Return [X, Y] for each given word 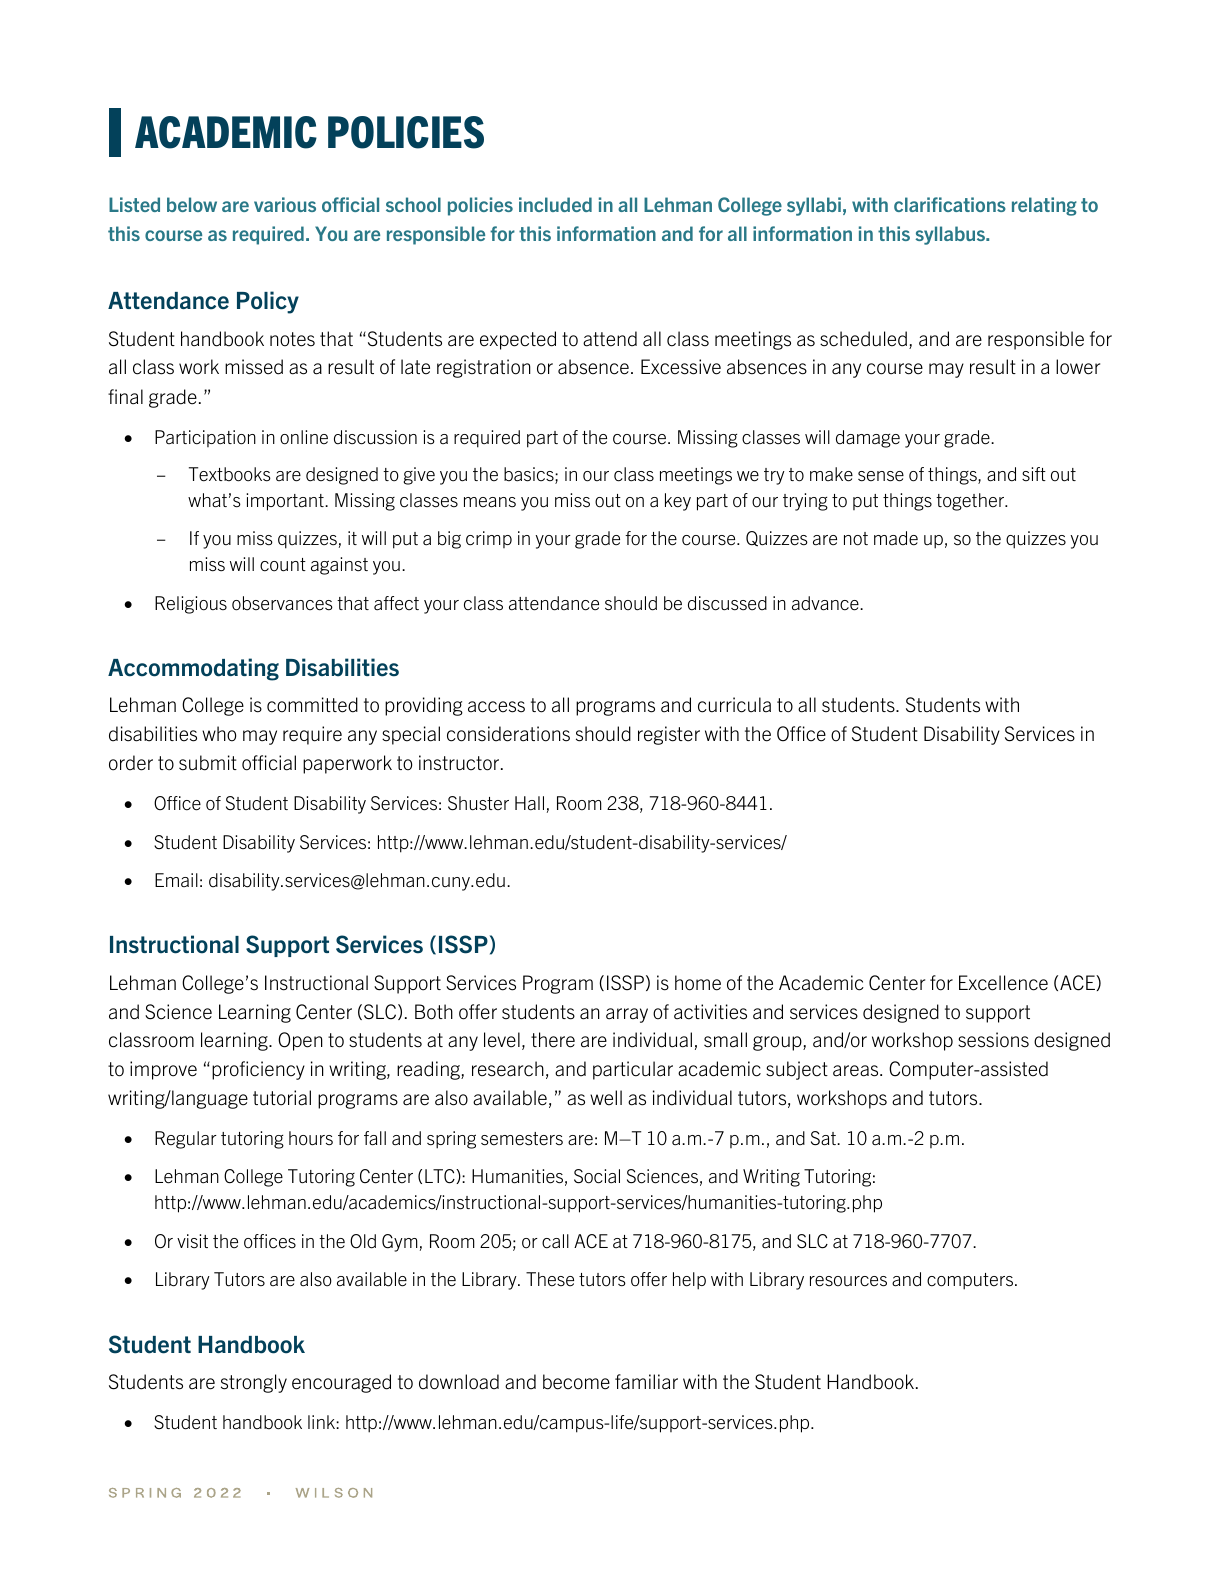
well [606, 1098]
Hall [529, 803]
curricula [734, 705]
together [971, 502]
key [678, 502]
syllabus [951, 235]
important [286, 502]
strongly [254, 1383]
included [555, 204]
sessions [993, 1040]
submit [208, 763]
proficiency [258, 1070]
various [285, 204]
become [576, 1382]
